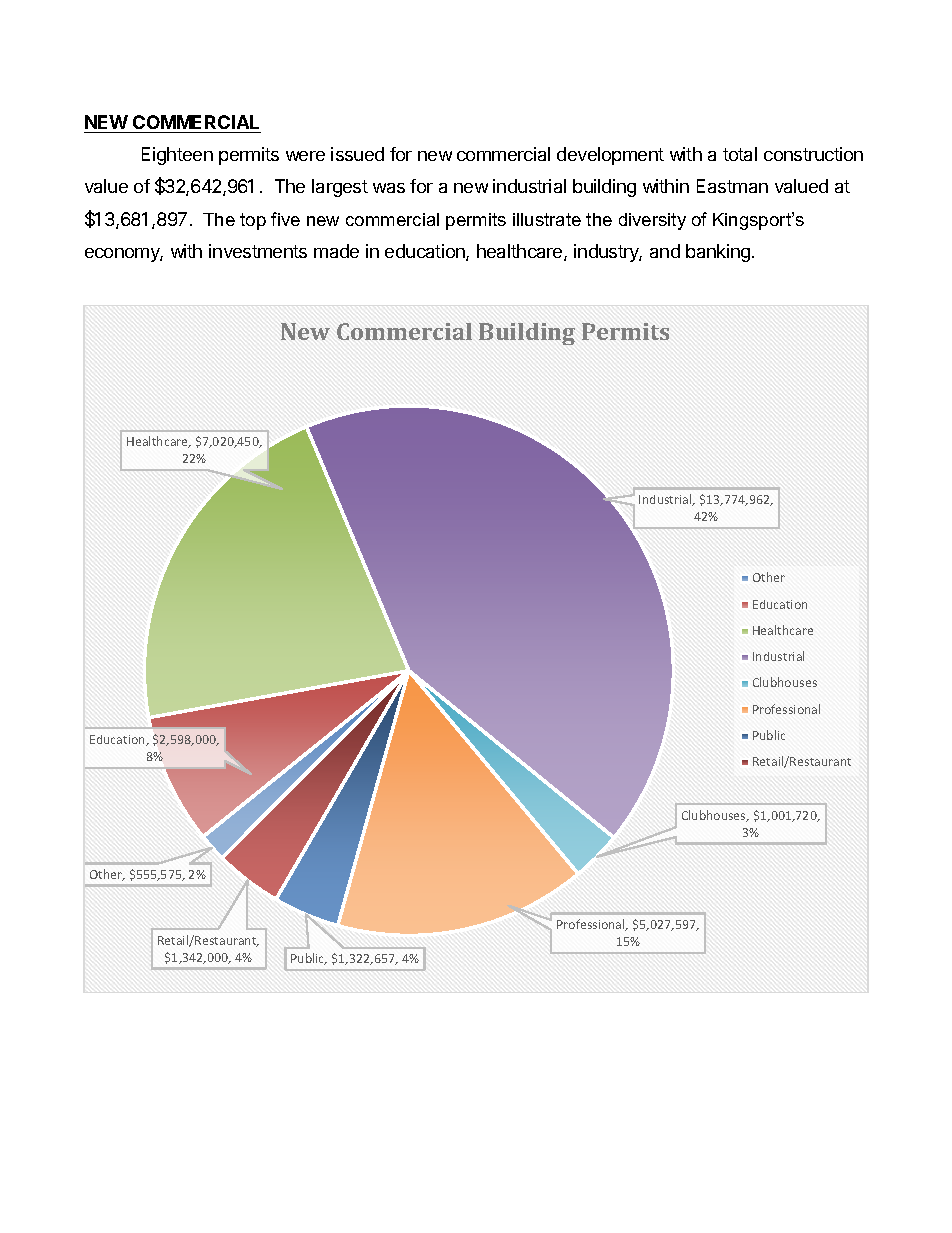 This page has height=1233, width=952. I want to click on illustrate, so click(547, 219).
